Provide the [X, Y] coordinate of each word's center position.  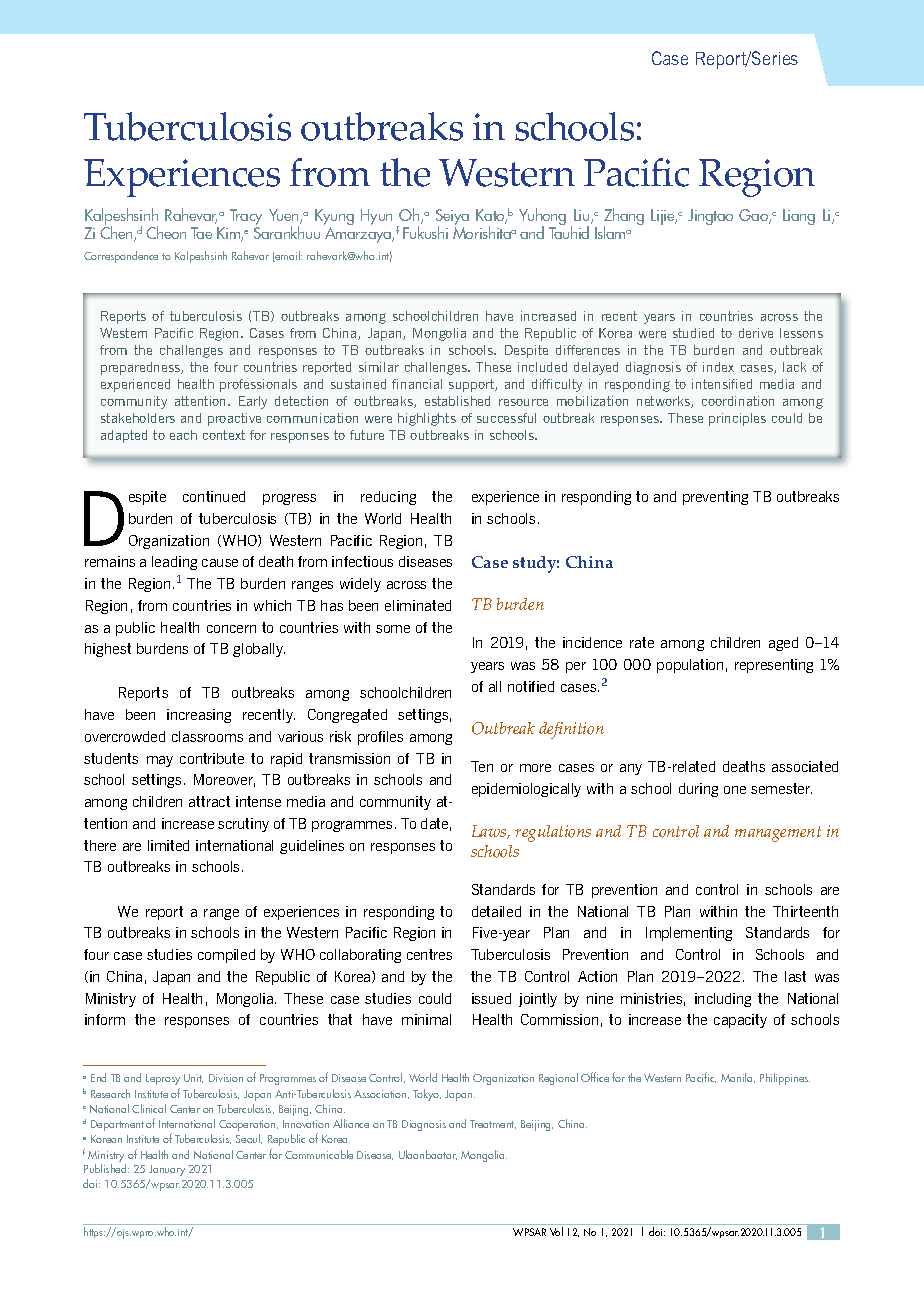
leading [174, 563]
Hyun [376, 217]
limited [168, 845]
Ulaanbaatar [428, 1155]
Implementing [689, 934]
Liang [799, 217]
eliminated [418, 605]
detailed [496, 911]
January [167, 1170]
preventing [715, 498]
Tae [201, 233]
